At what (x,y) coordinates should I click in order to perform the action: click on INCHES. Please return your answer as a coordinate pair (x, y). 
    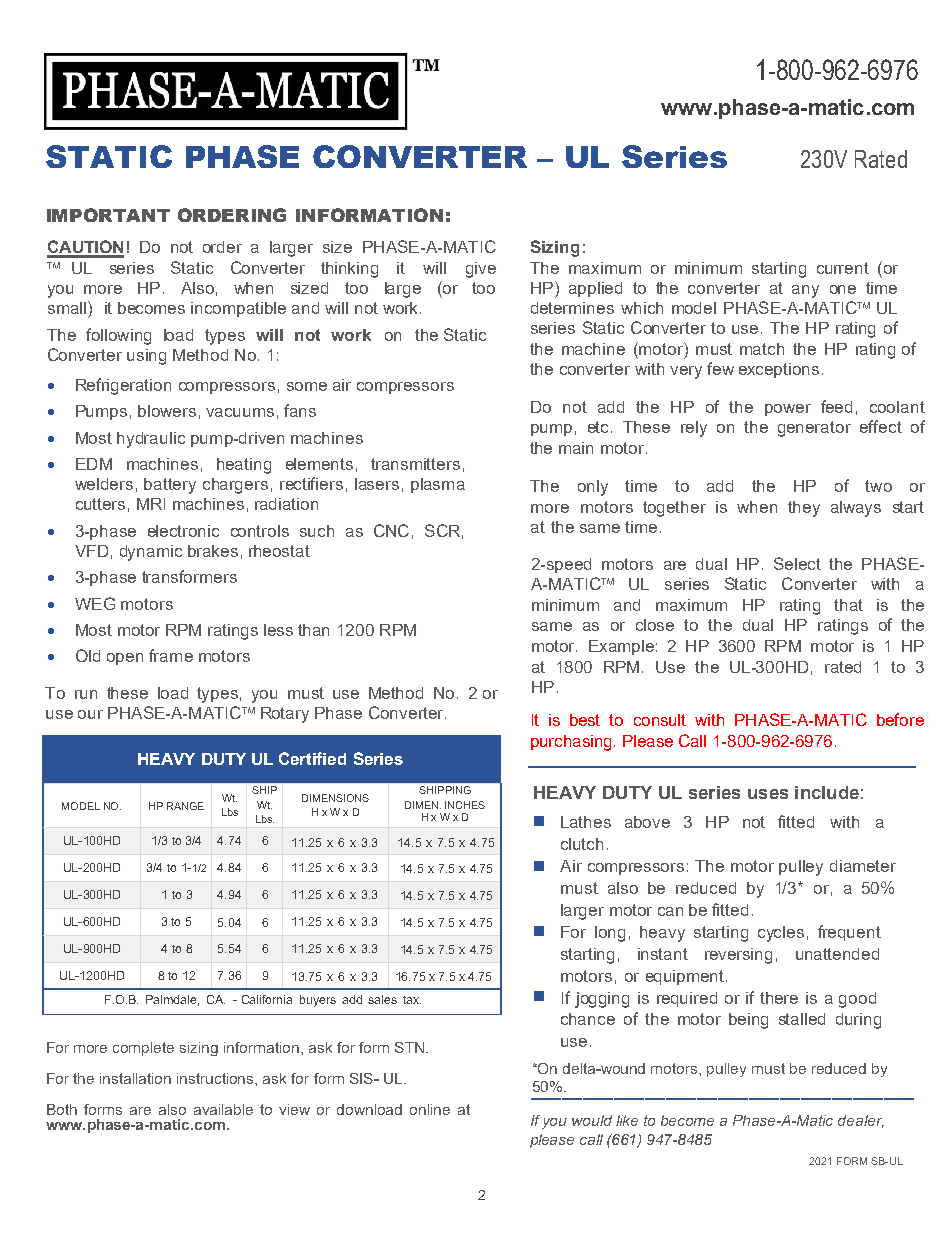
    Looking at the image, I should click on (465, 805).
